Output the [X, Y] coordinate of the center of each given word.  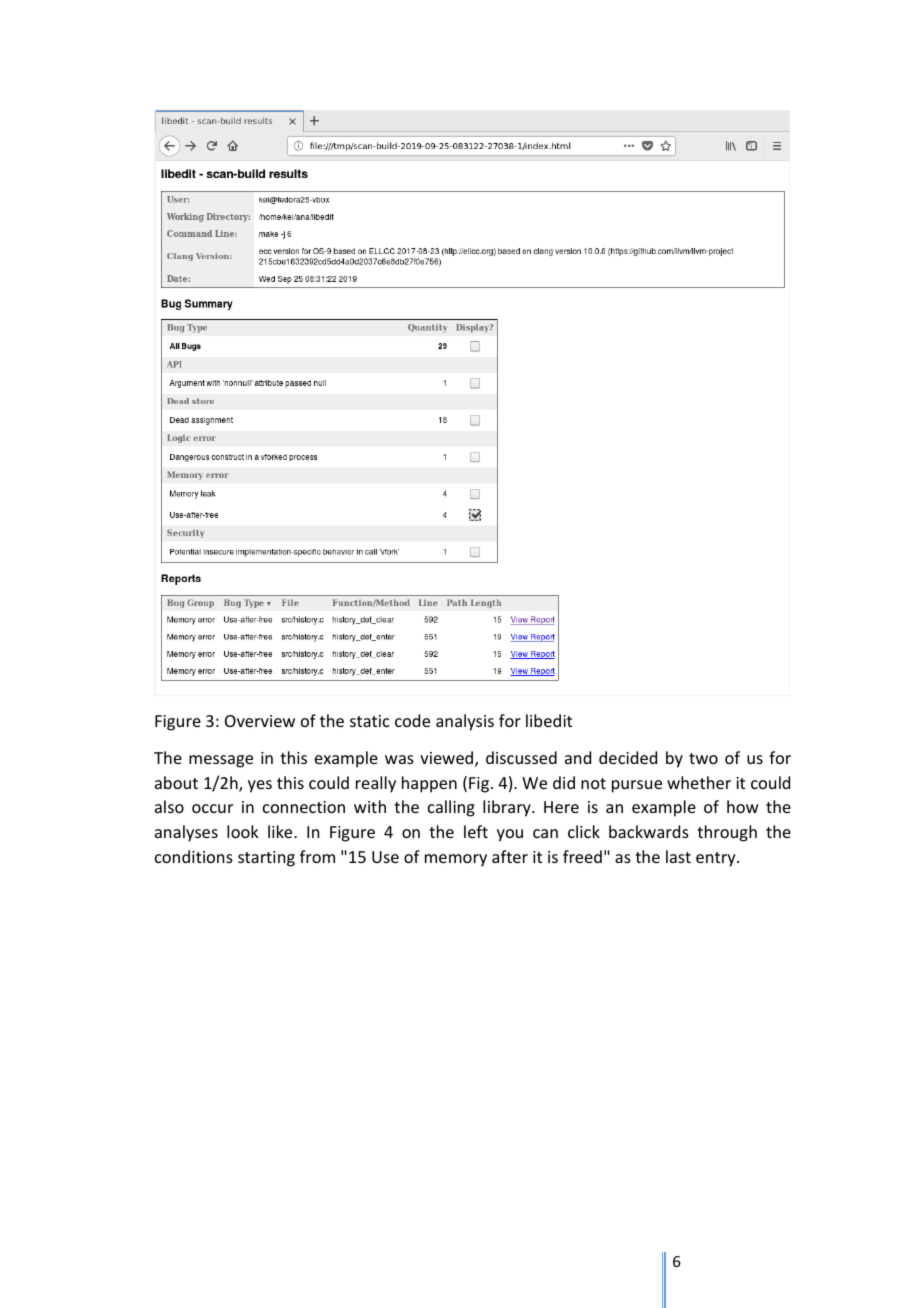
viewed [448, 759]
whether [699, 782]
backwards [649, 831]
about [176, 782]
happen [429, 784]
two [703, 758]
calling [451, 808]
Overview [260, 721]
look [243, 831]
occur [212, 808]
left [476, 831]
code [412, 720]
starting [266, 859]
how [743, 806]
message [221, 761]
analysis [465, 722]
